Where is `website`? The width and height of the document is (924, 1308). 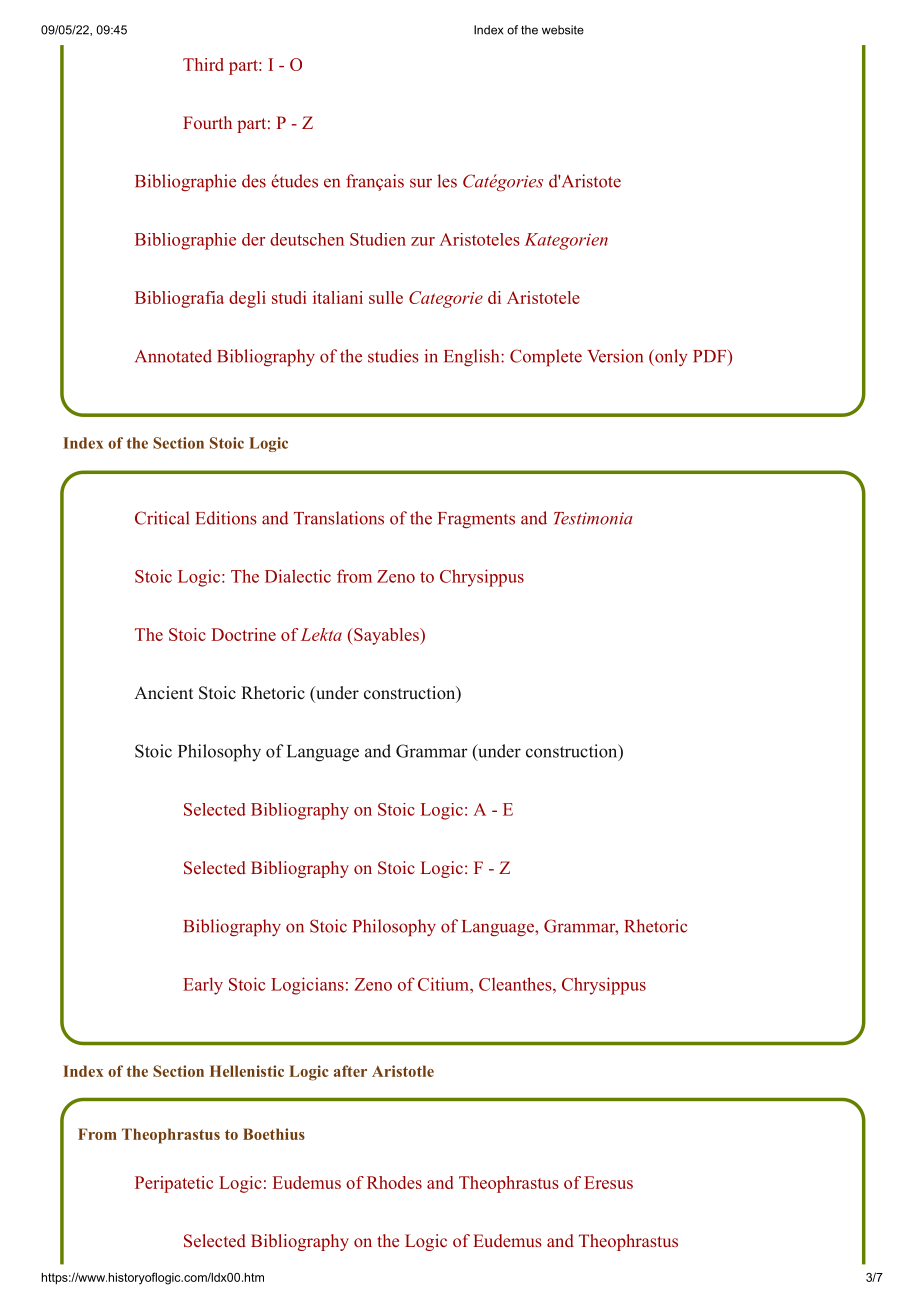
website is located at coordinates (563, 30).
